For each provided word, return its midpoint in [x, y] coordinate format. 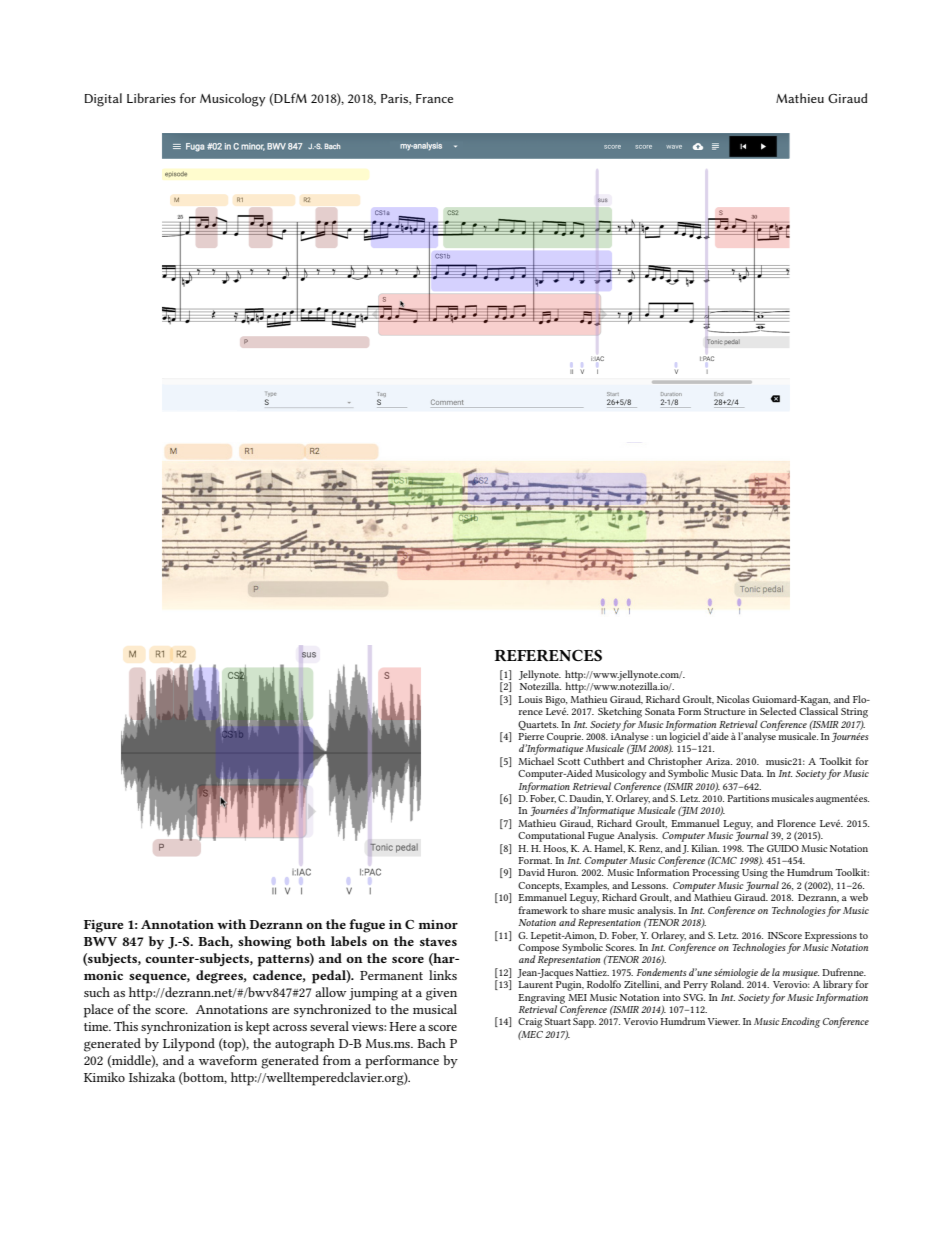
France [434, 98]
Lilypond [189, 1045]
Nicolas [733, 699]
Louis [530, 699]
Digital [103, 100]
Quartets [538, 725]
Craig [530, 1023]
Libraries [151, 98]
